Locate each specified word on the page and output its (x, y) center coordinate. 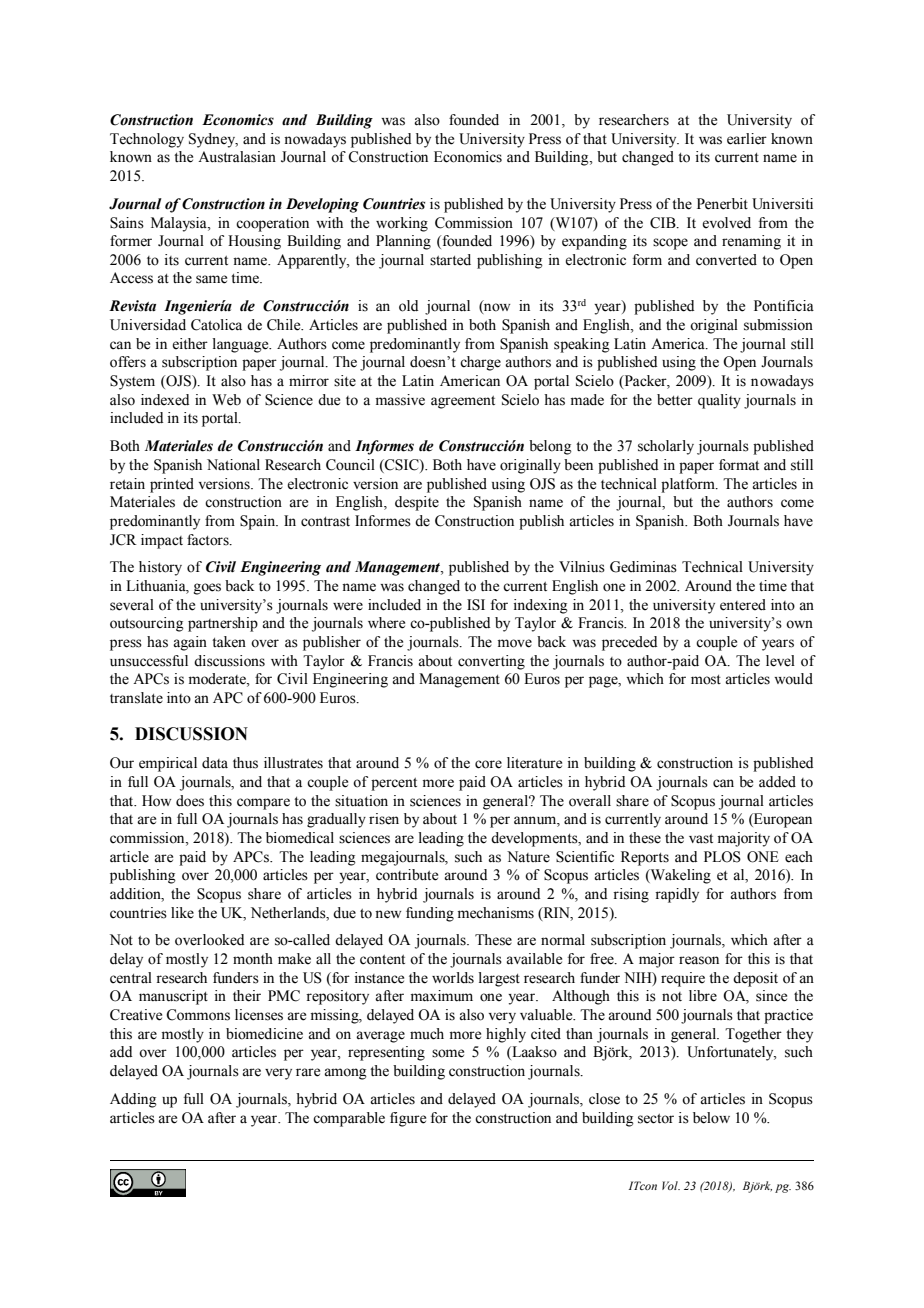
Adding (133, 1100)
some (448, 1053)
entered (743, 605)
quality (719, 401)
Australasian (237, 157)
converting (491, 662)
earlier (747, 139)
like (182, 913)
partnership (223, 624)
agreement (463, 402)
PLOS (722, 857)
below (711, 1118)
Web (226, 400)
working (402, 224)
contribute (407, 875)
